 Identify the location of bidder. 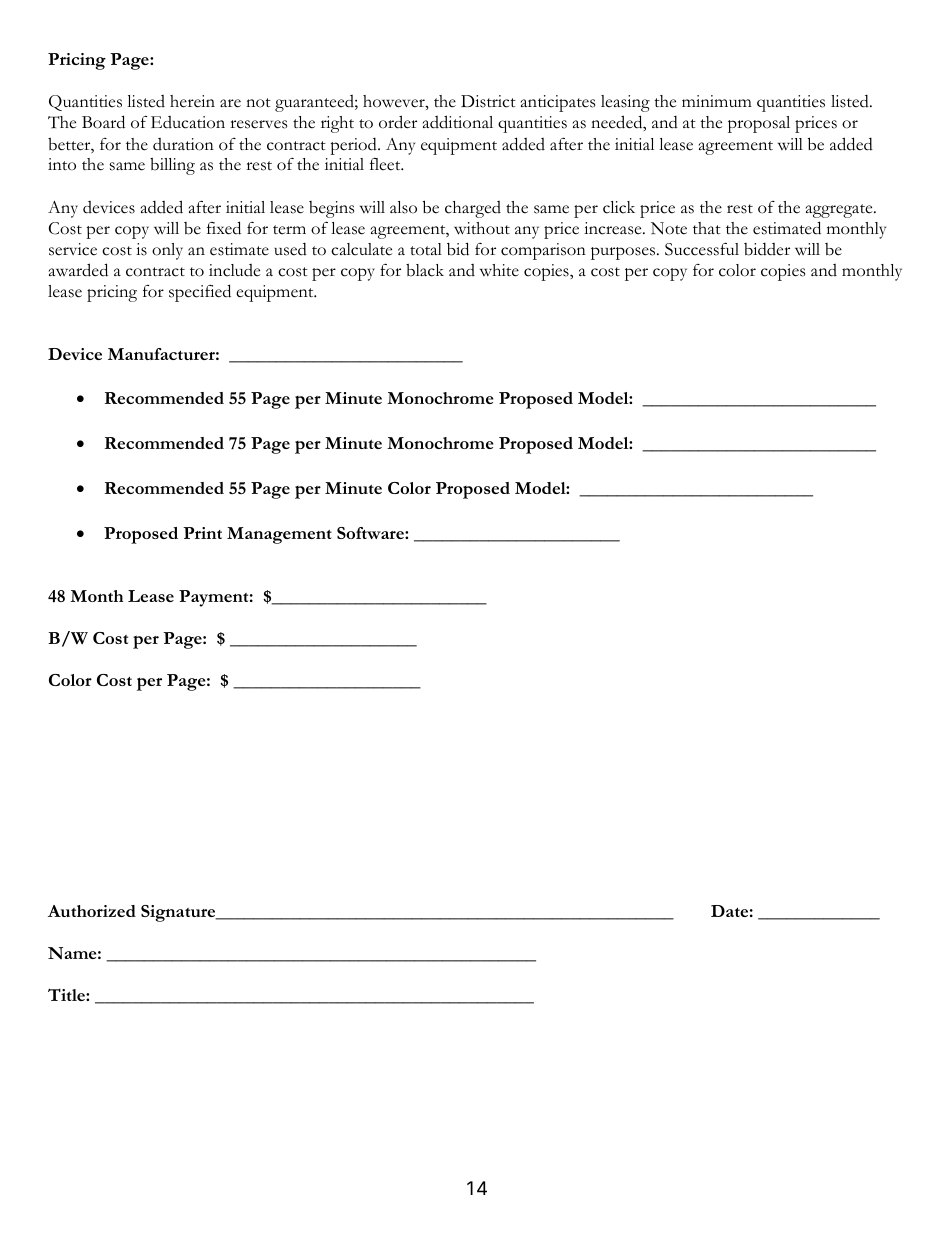
(767, 249).
